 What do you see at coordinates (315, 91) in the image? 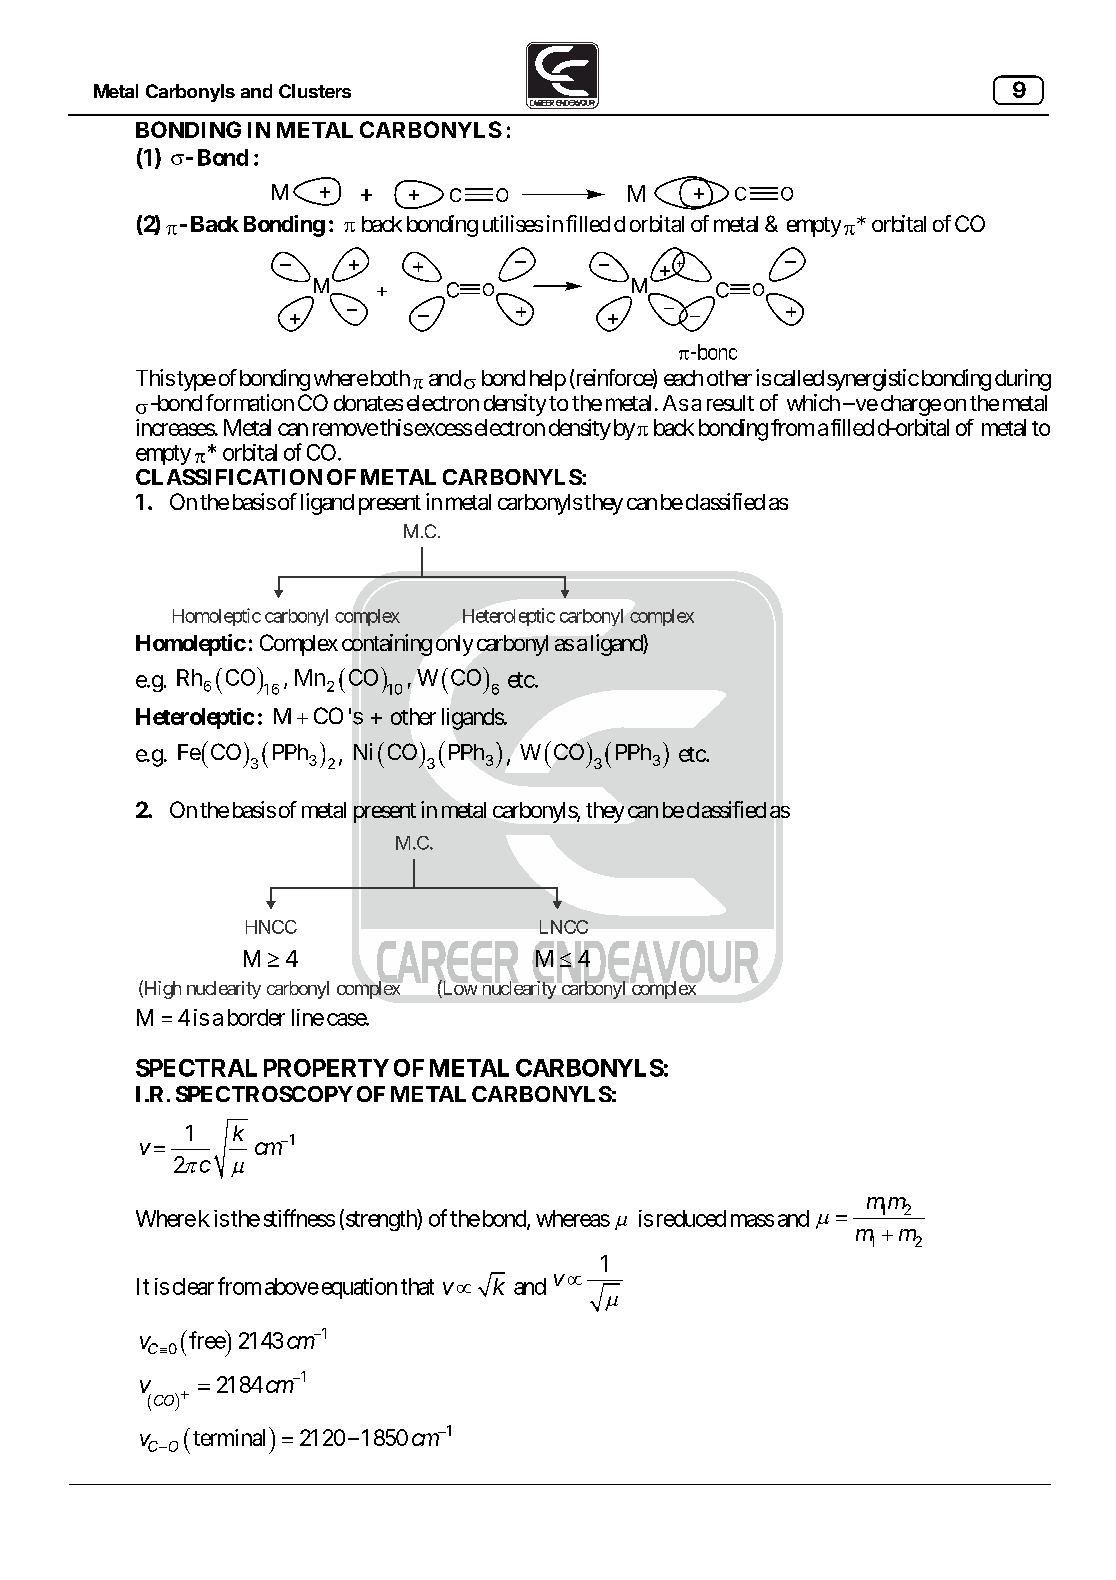
I see `Clusters` at bounding box center [315, 91].
